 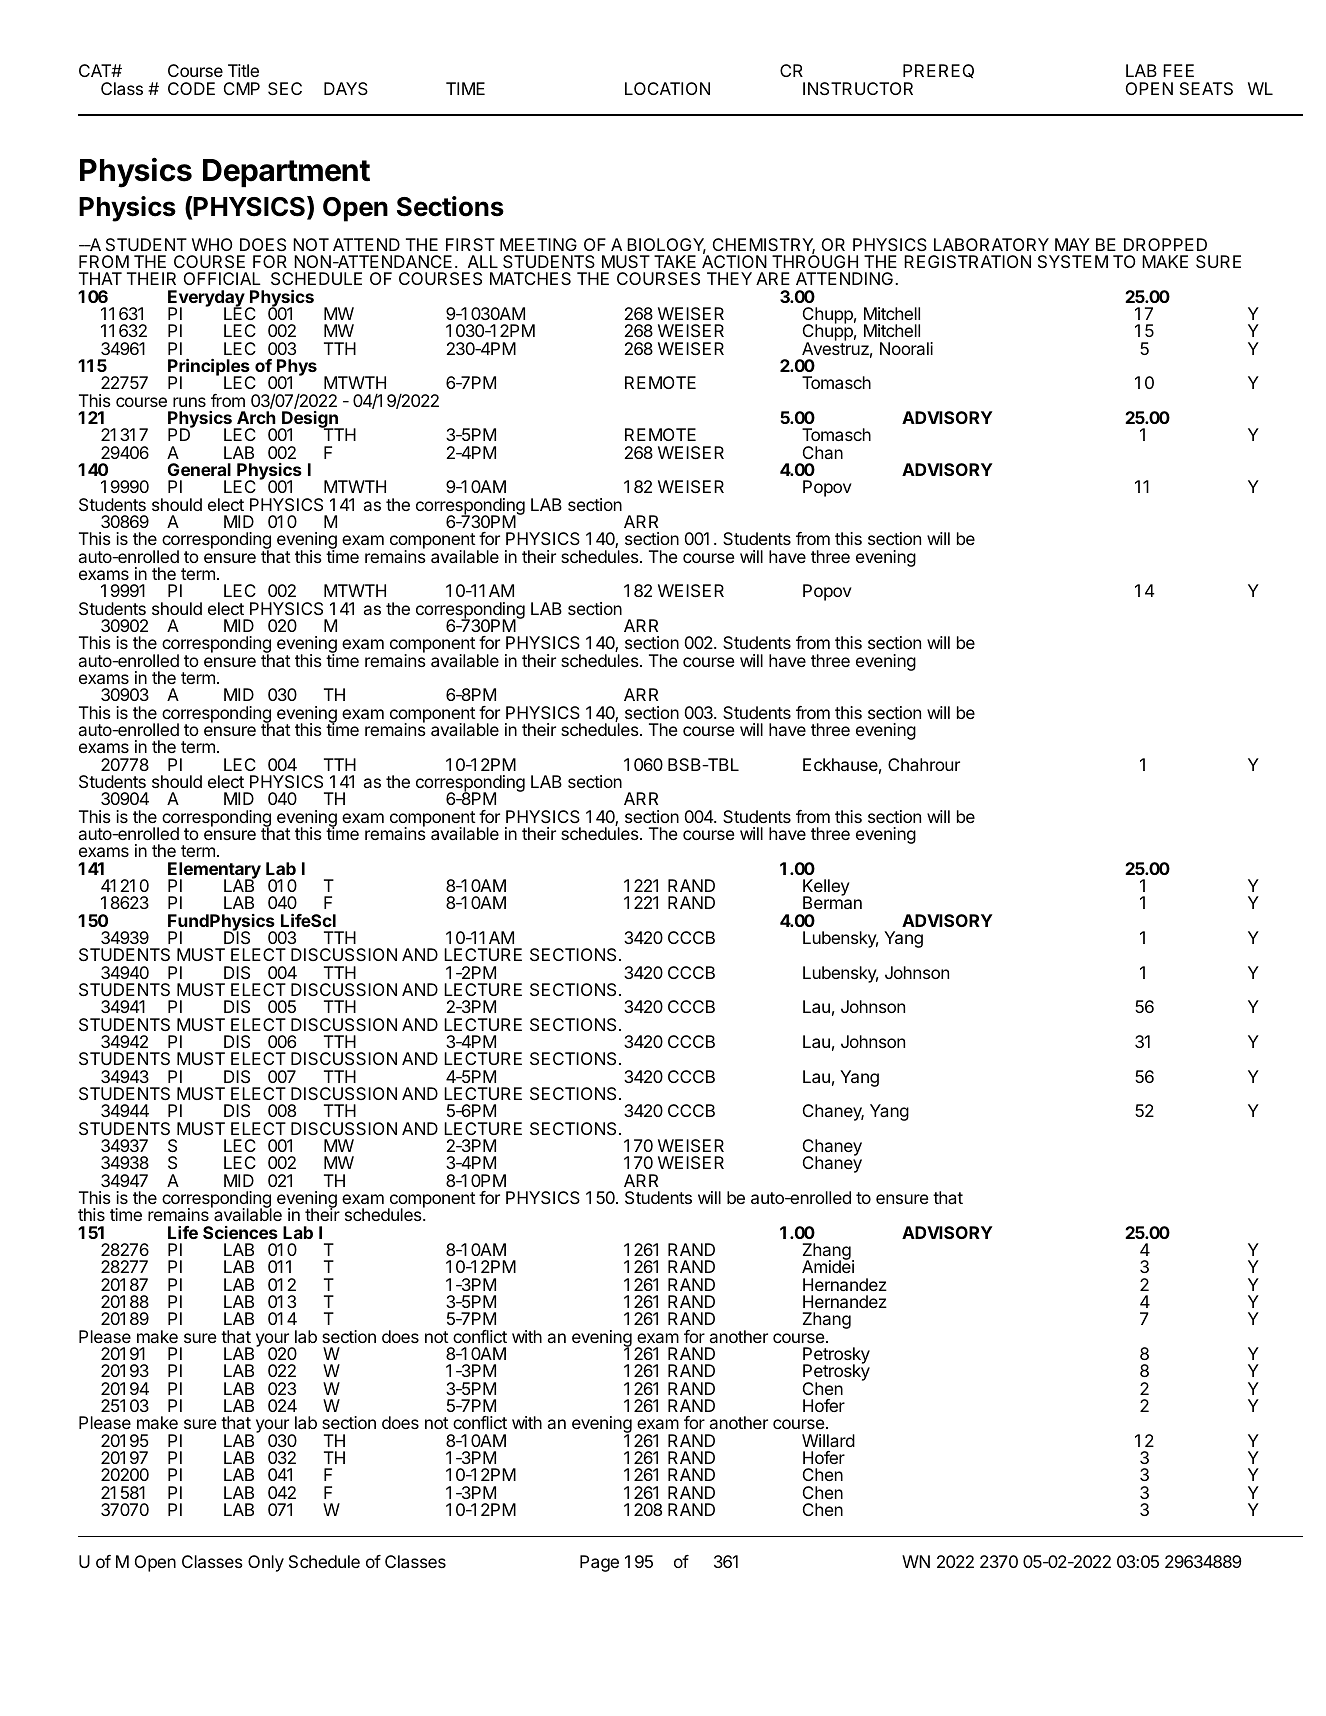 What do you see at coordinates (1178, 70) in the screenshot?
I see `FEE` at bounding box center [1178, 70].
